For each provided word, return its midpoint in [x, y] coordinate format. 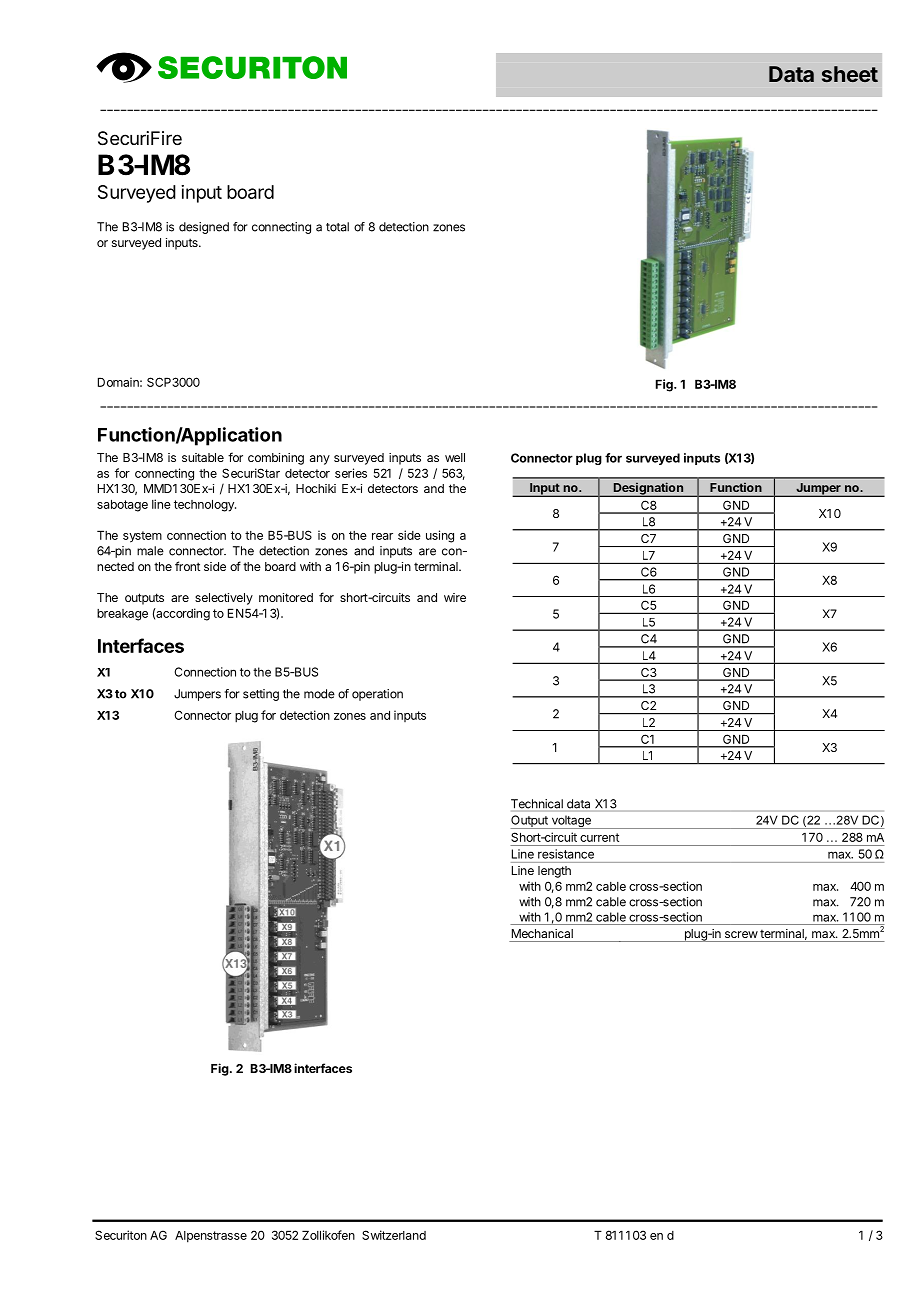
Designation [648, 489]
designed [204, 228]
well [455, 457]
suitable [203, 457]
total [337, 227]
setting [261, 695]
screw [741, 934]
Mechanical [542, 933]
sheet [850, 74]
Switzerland [394, 1235]
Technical [537, 804]
